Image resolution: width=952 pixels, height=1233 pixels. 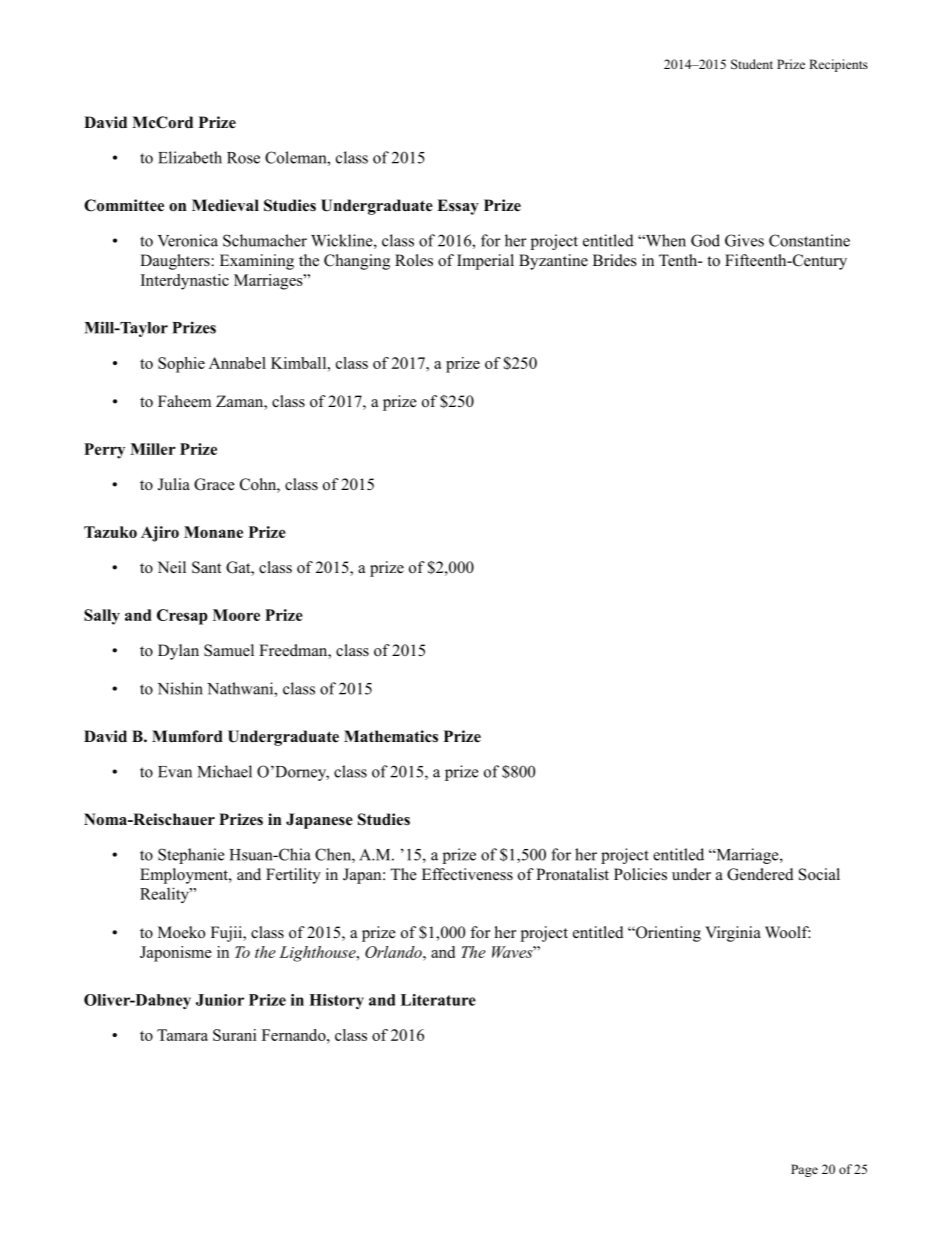 What do you see at coordinates (458, 207) in the document?
I see `Essay` at bounding box center [458, 207].
